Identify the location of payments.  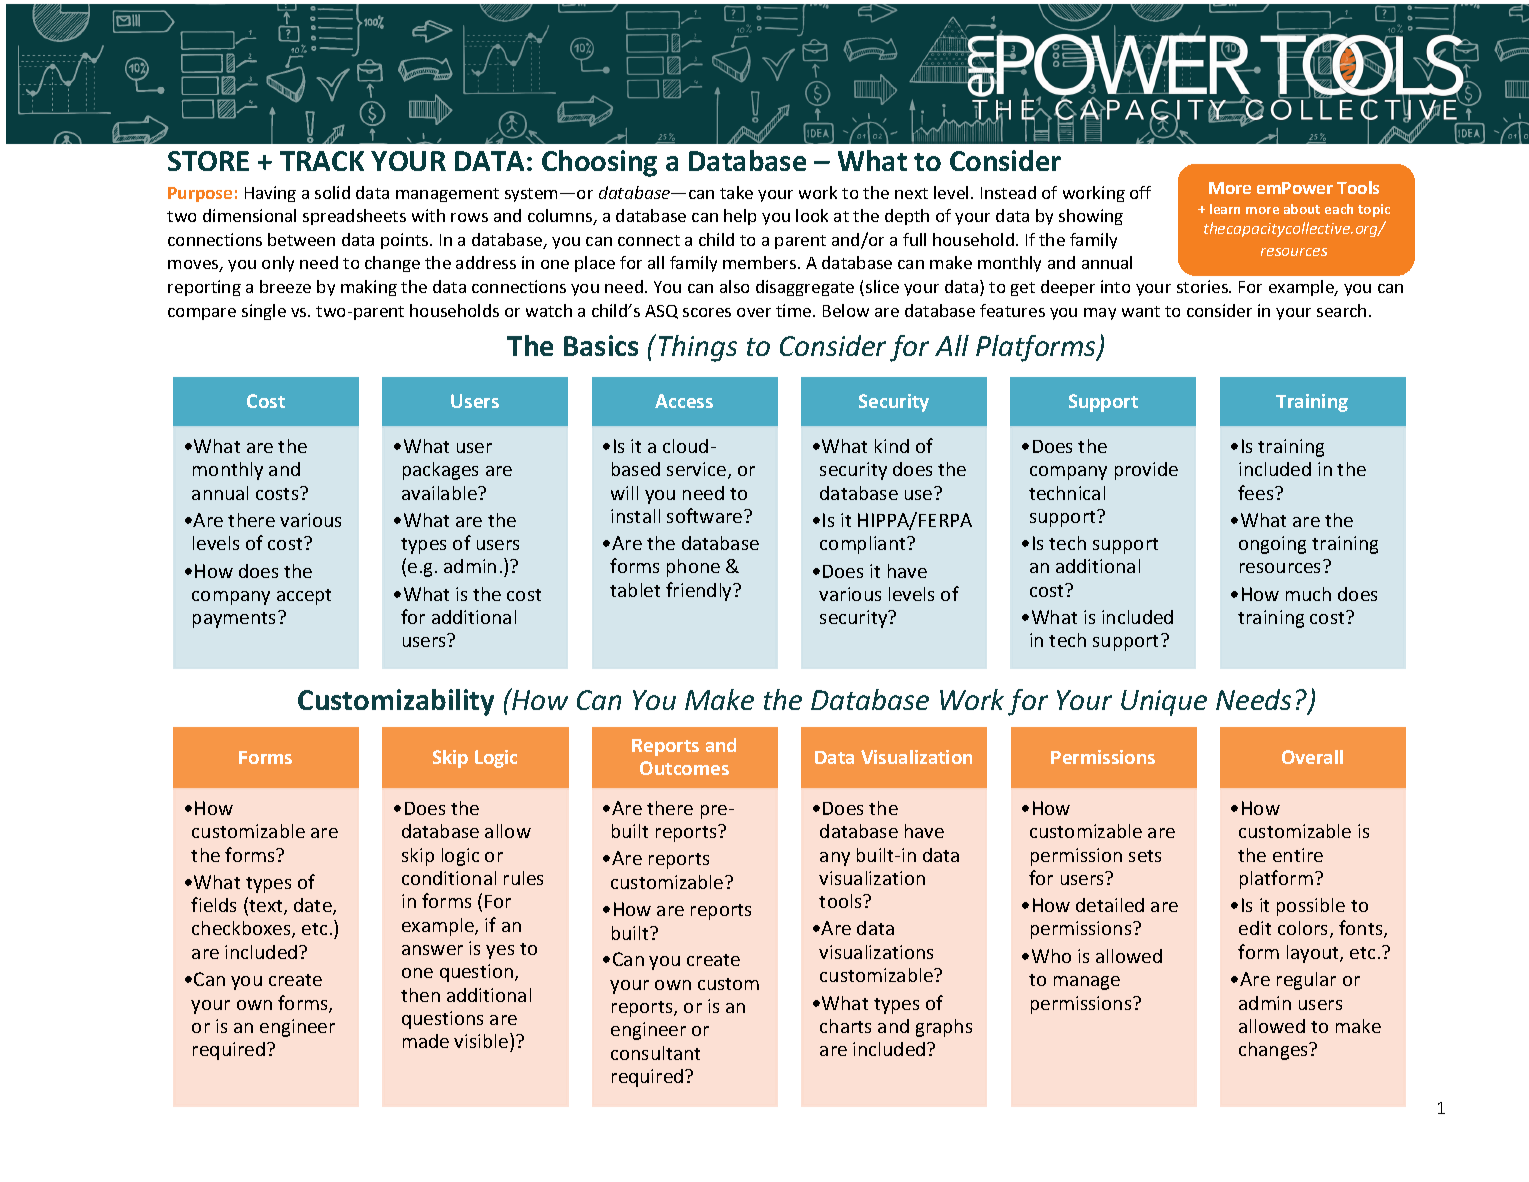
(236, 619).
